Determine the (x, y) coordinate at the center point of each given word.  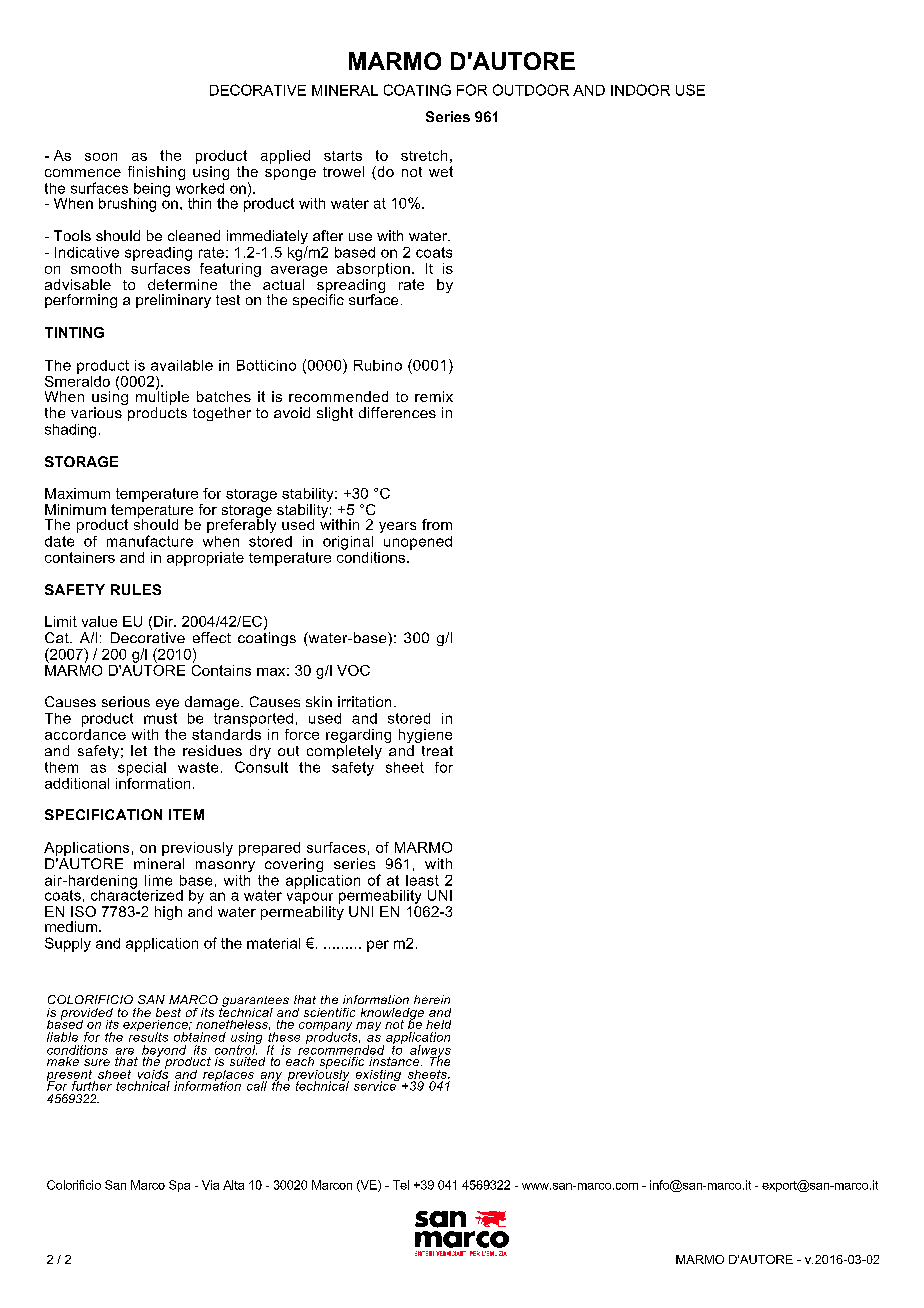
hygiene (425, 736)
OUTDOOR (531, 90)
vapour (310, 898)
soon (101, 157)
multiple (162, 397)
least (422, 880)
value (99, 621)
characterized (137, 894)
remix (434, 396)
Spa (179, 1186)
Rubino (378, 365)
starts (343, 156)
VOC (353, 670)
